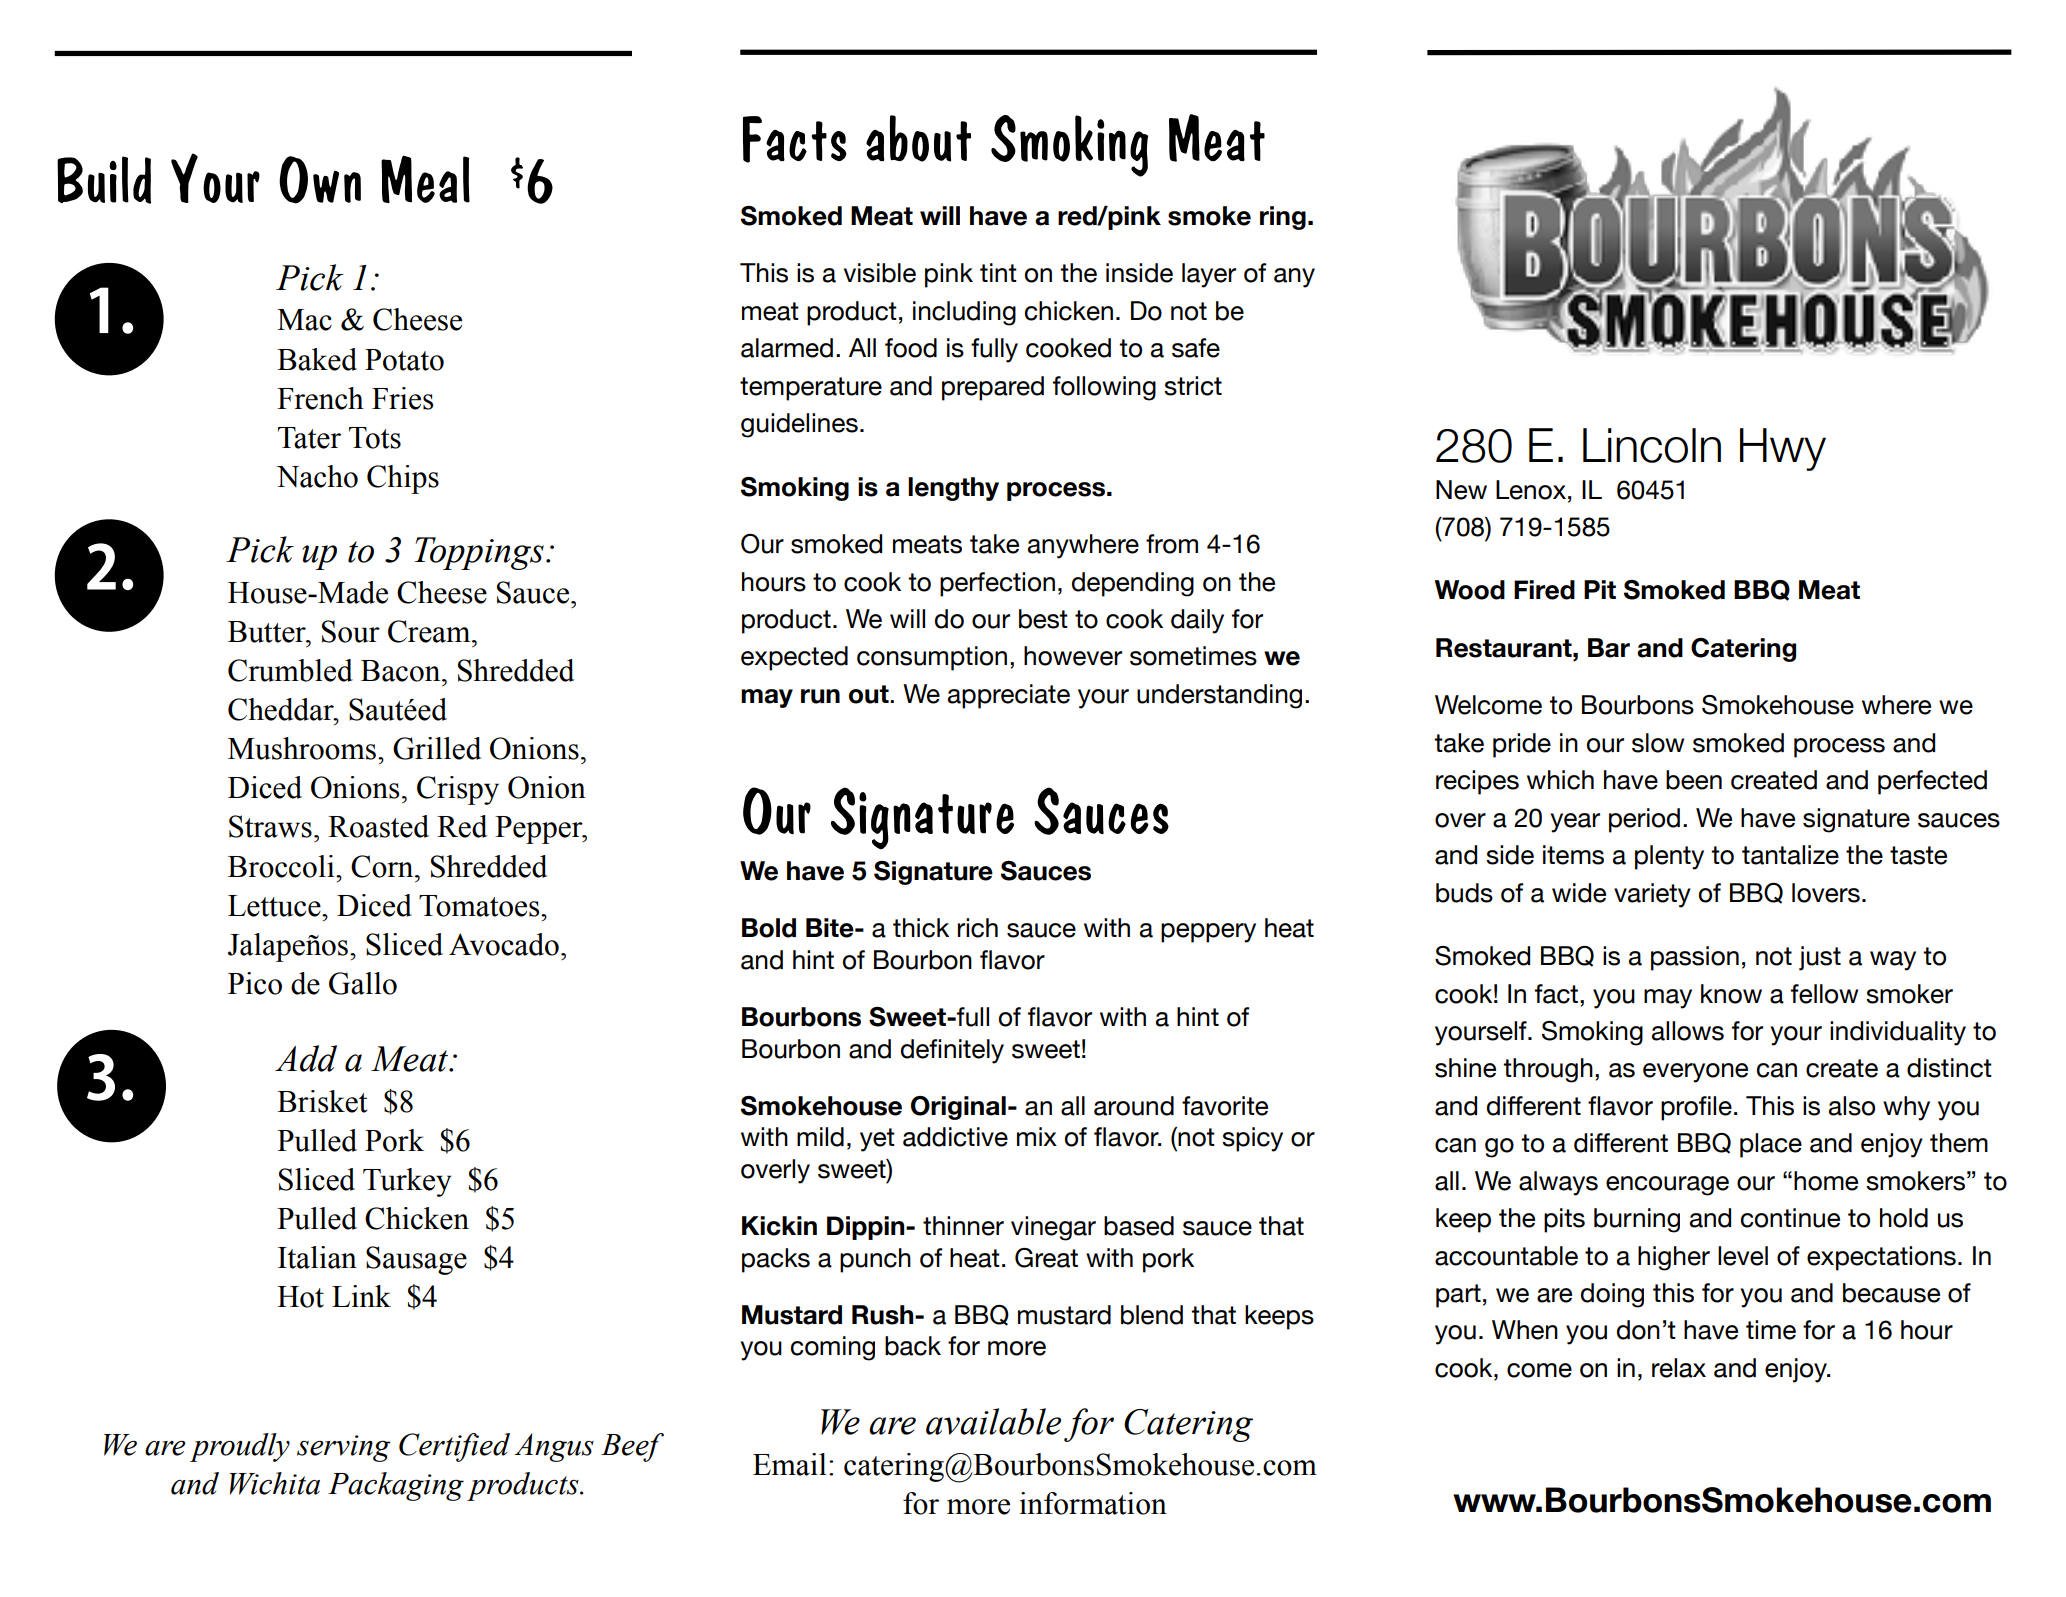 This page has height=1597, width=2066. I want to click on mix, so click(1037, 1136).
